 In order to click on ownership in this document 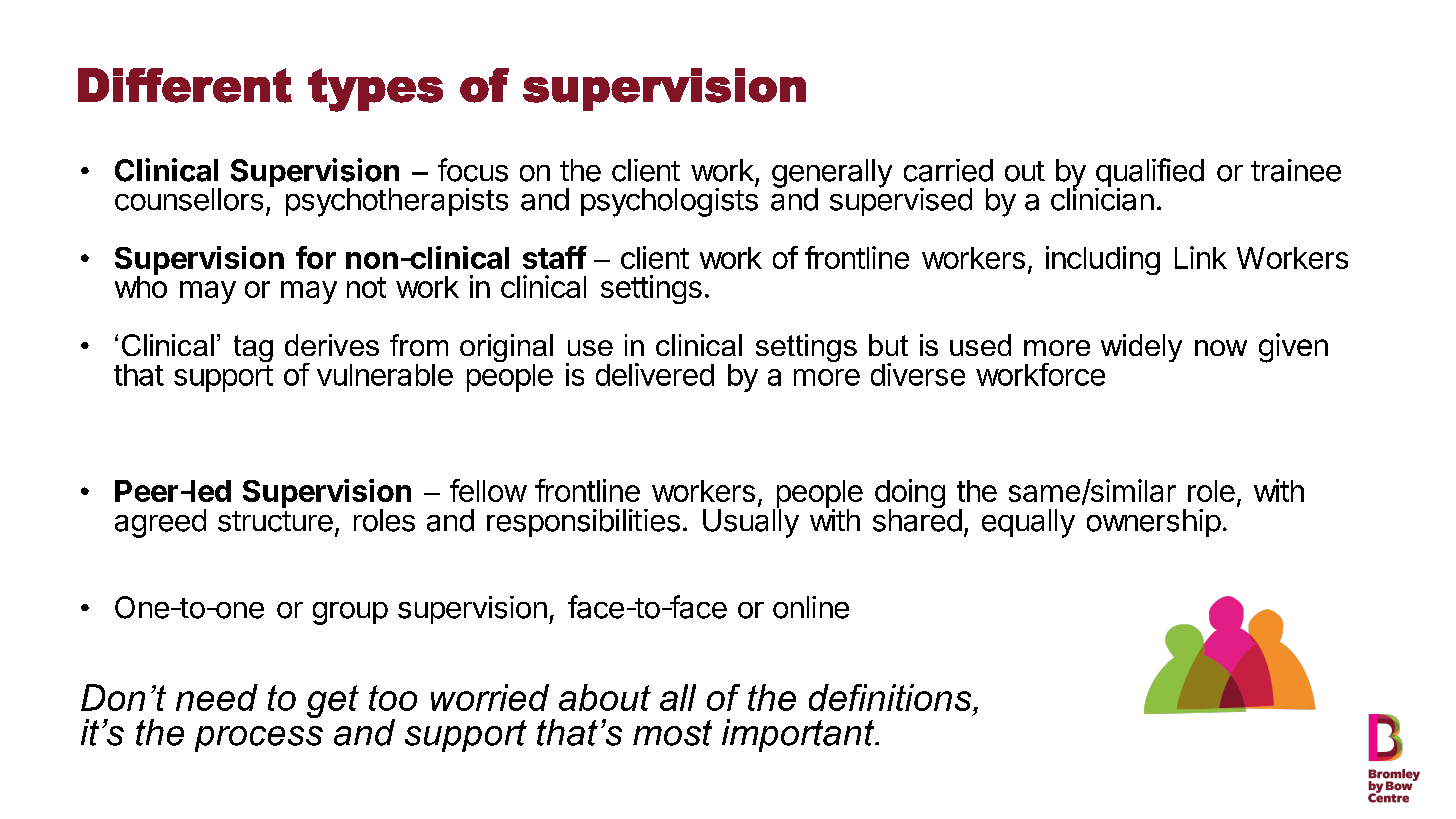, I will do `click(1154, 523)`.
